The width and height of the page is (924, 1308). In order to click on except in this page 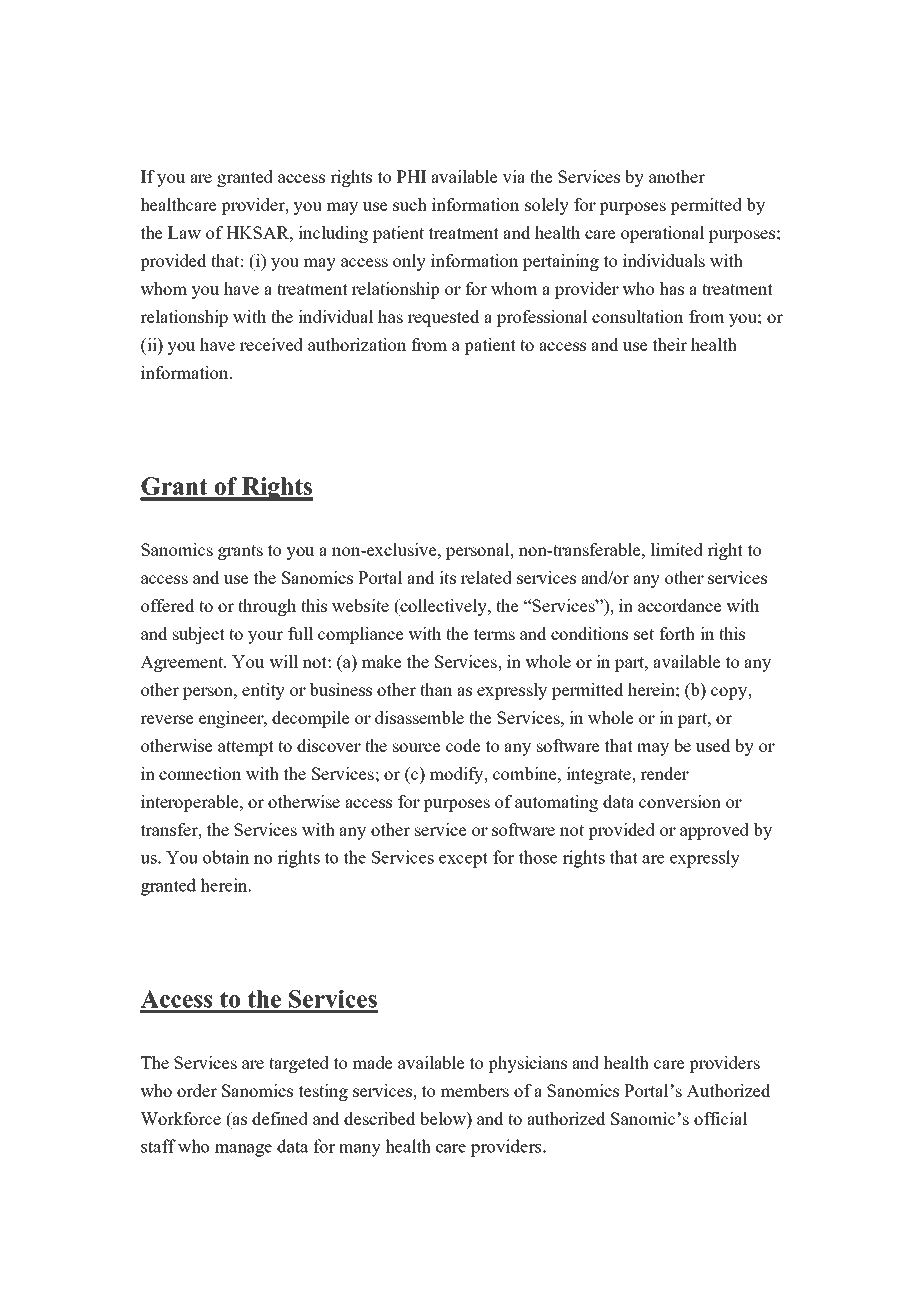, I will do `click(463, 860)`.
